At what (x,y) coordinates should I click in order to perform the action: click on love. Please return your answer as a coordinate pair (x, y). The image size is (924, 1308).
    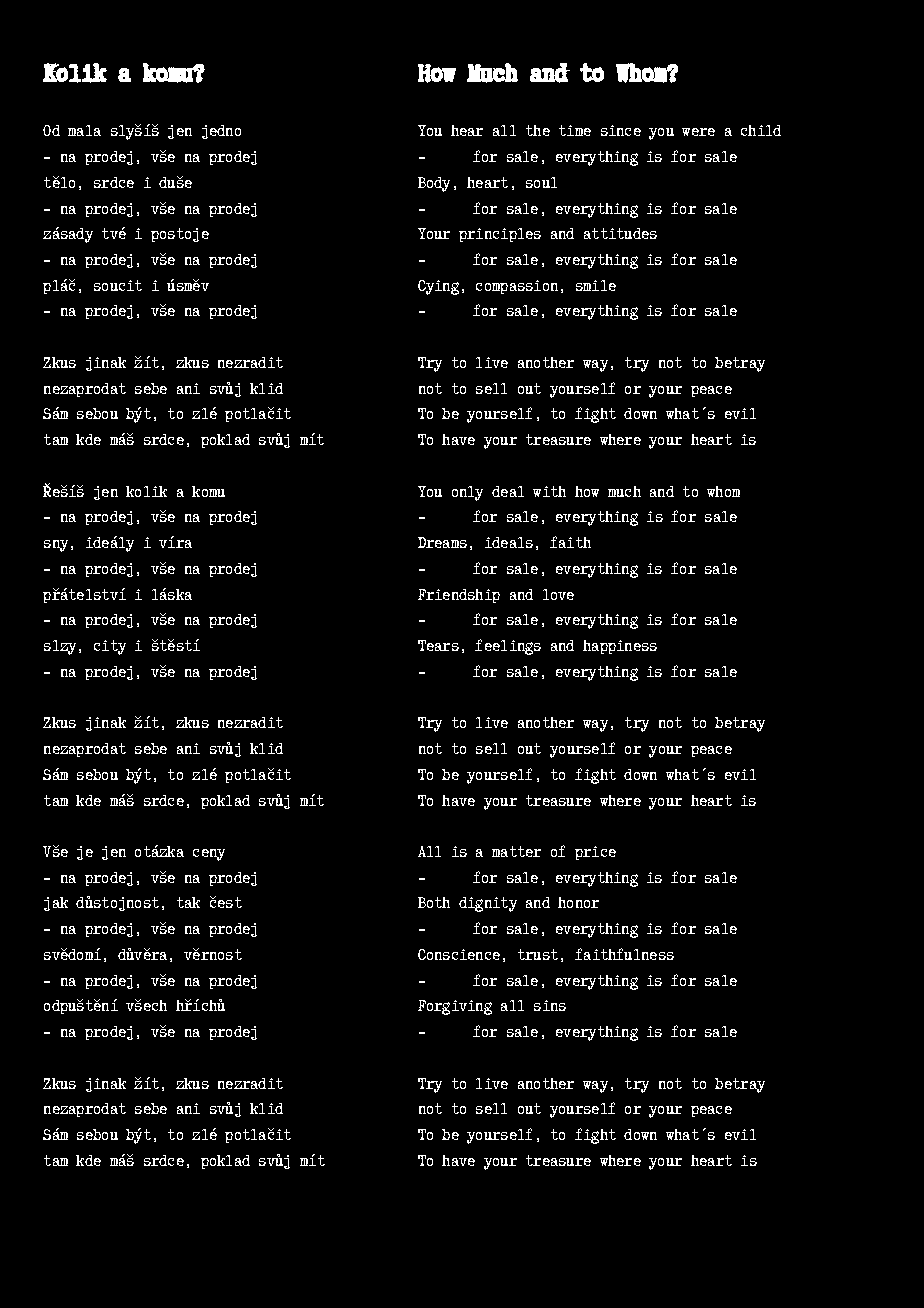
    Looking at the image, I should click on (558, 594).
